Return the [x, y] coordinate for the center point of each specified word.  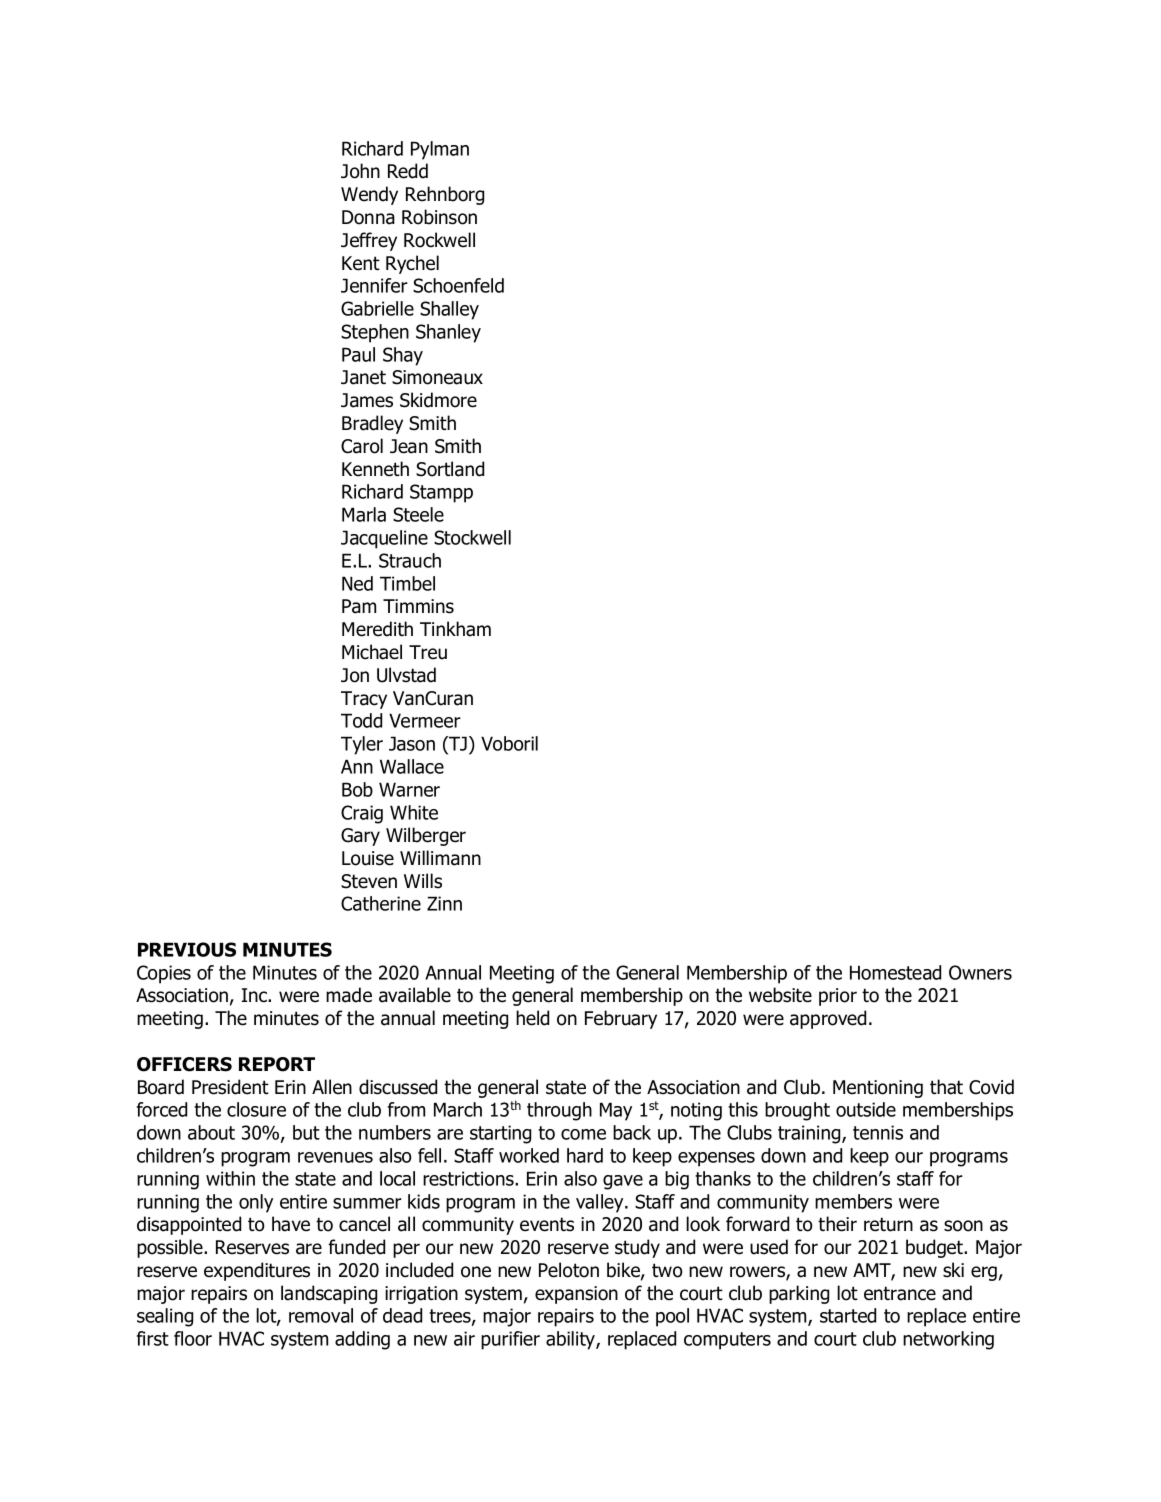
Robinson [439, 217]
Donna [368, 217]
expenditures [257, 1271]
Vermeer [425, 720]
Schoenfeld [458, 285]
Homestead [895, 972]
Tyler [362, 745]
